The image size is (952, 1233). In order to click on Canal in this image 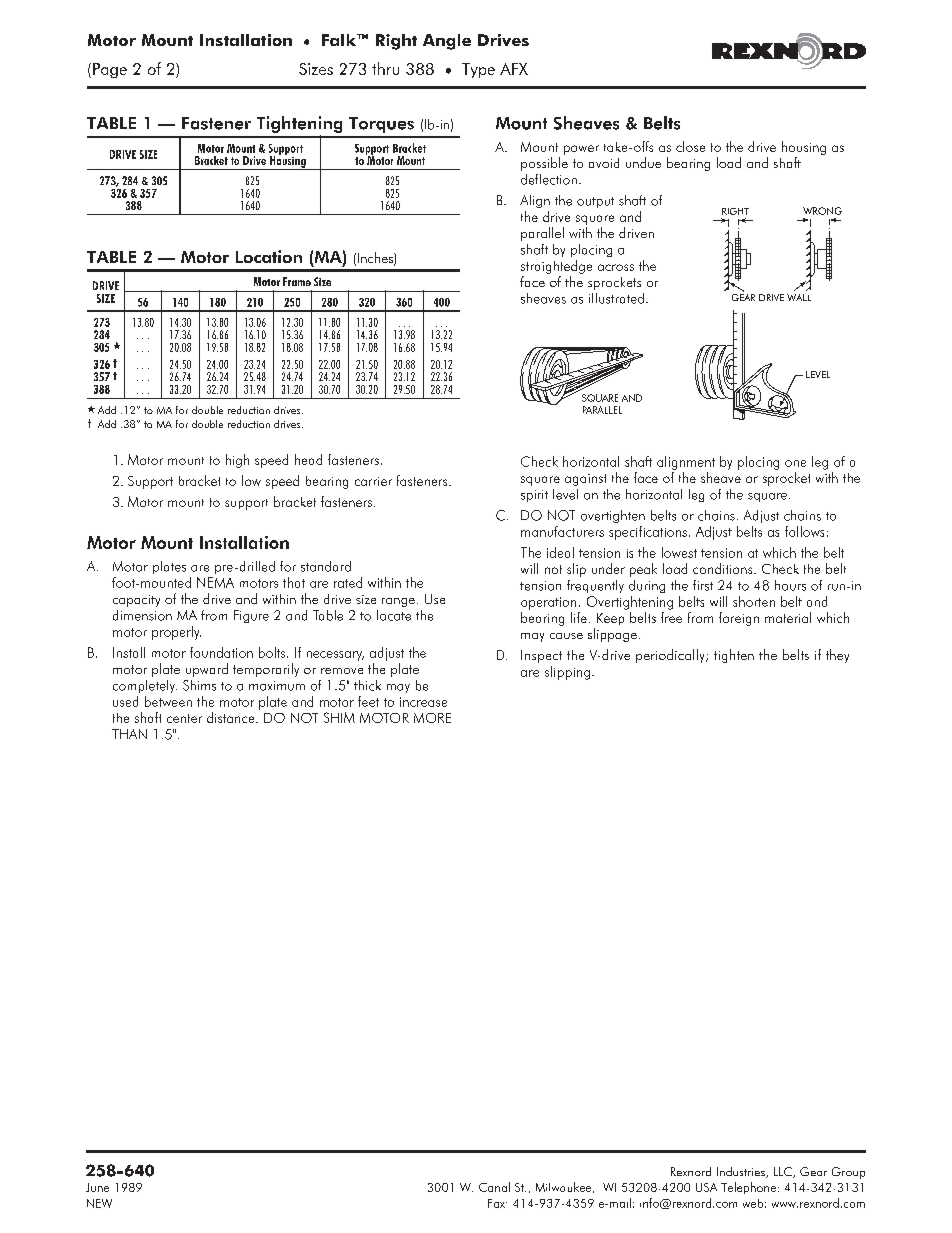, I will do `click(494, 1187)`.
